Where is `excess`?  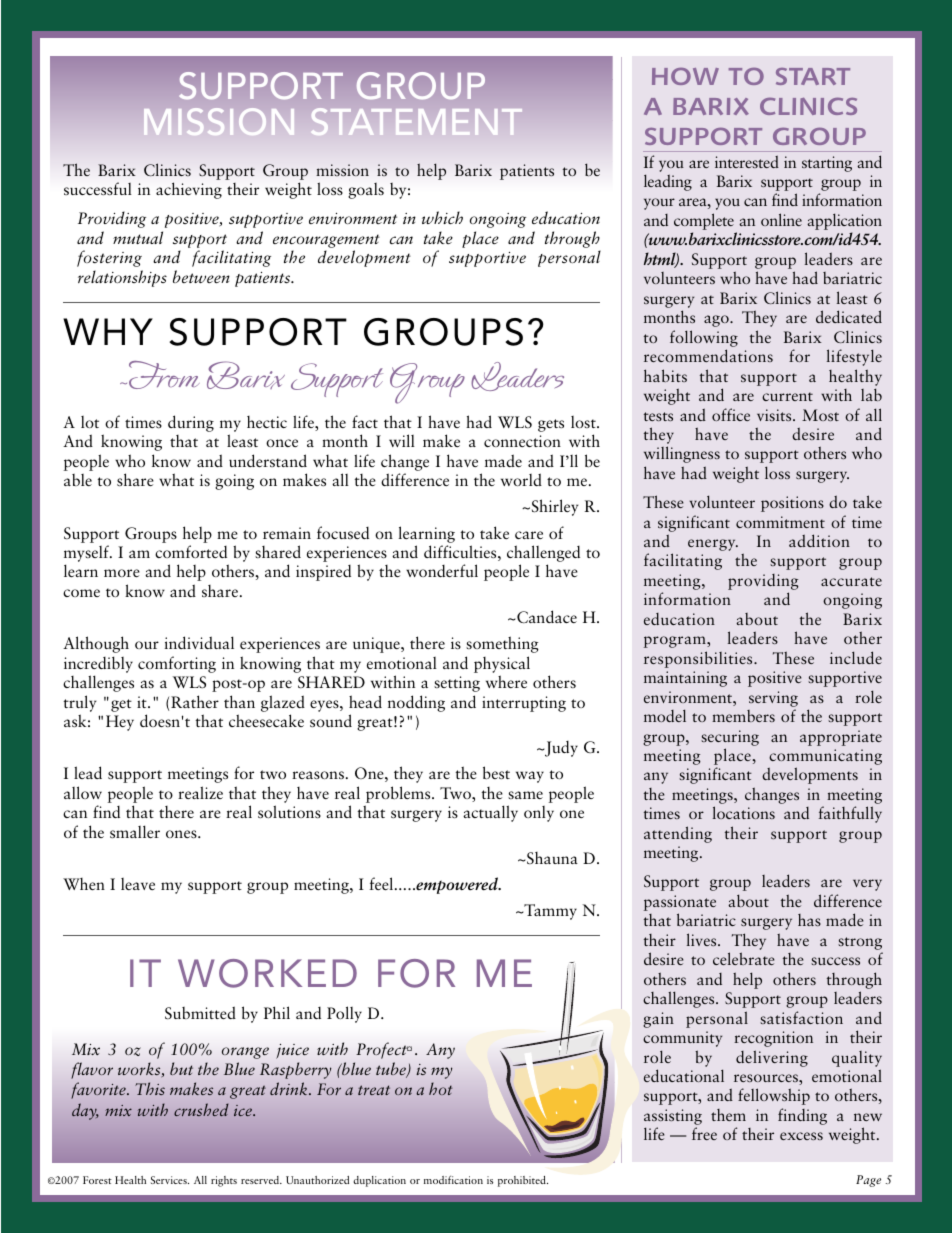 excess is located at coordinates (801, 1136).
